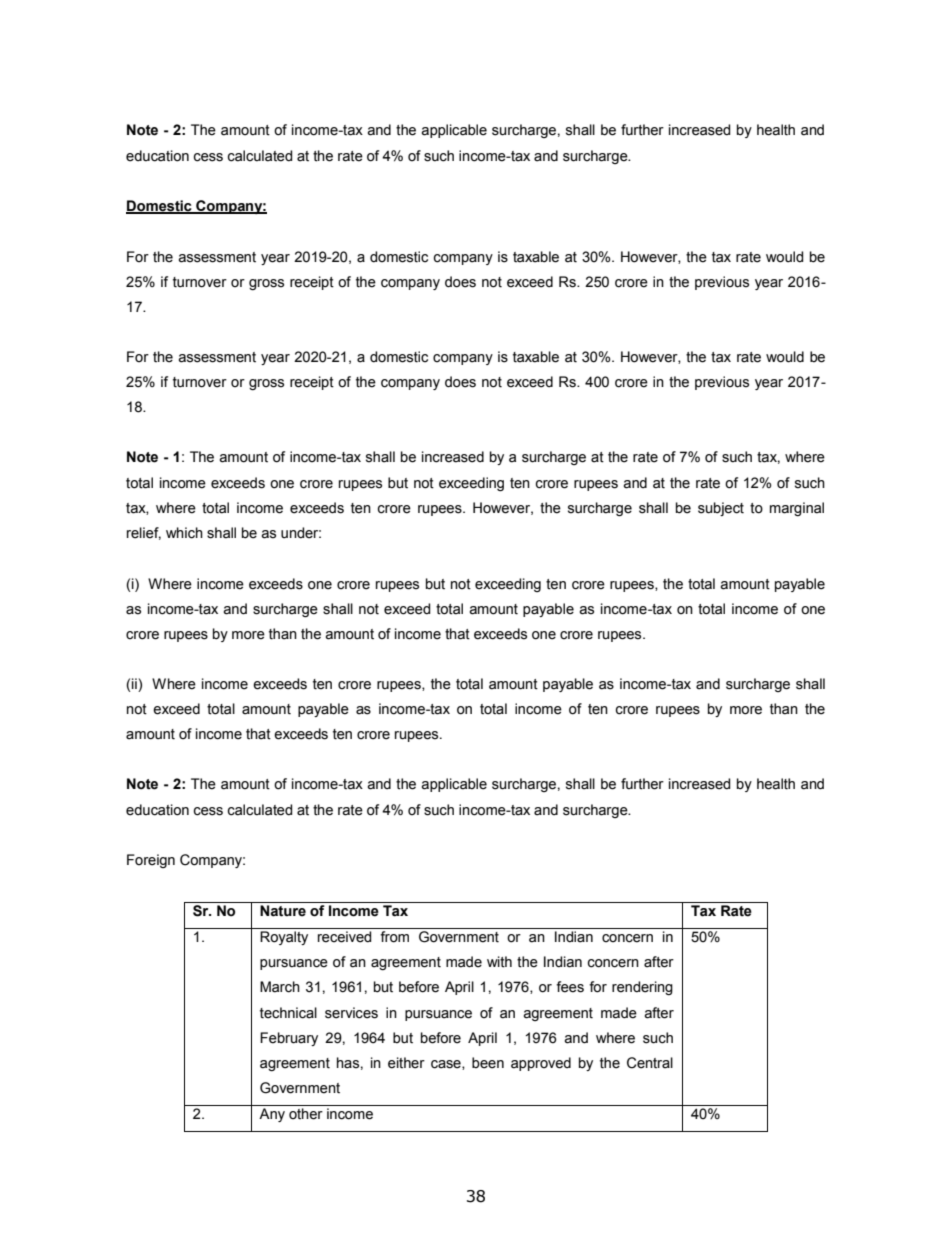 Image resolution: width=952 pixels, height=1244 pixels. Describe the element at coordinates (306, 1114) in the screenshot. I see `other` at that location.
